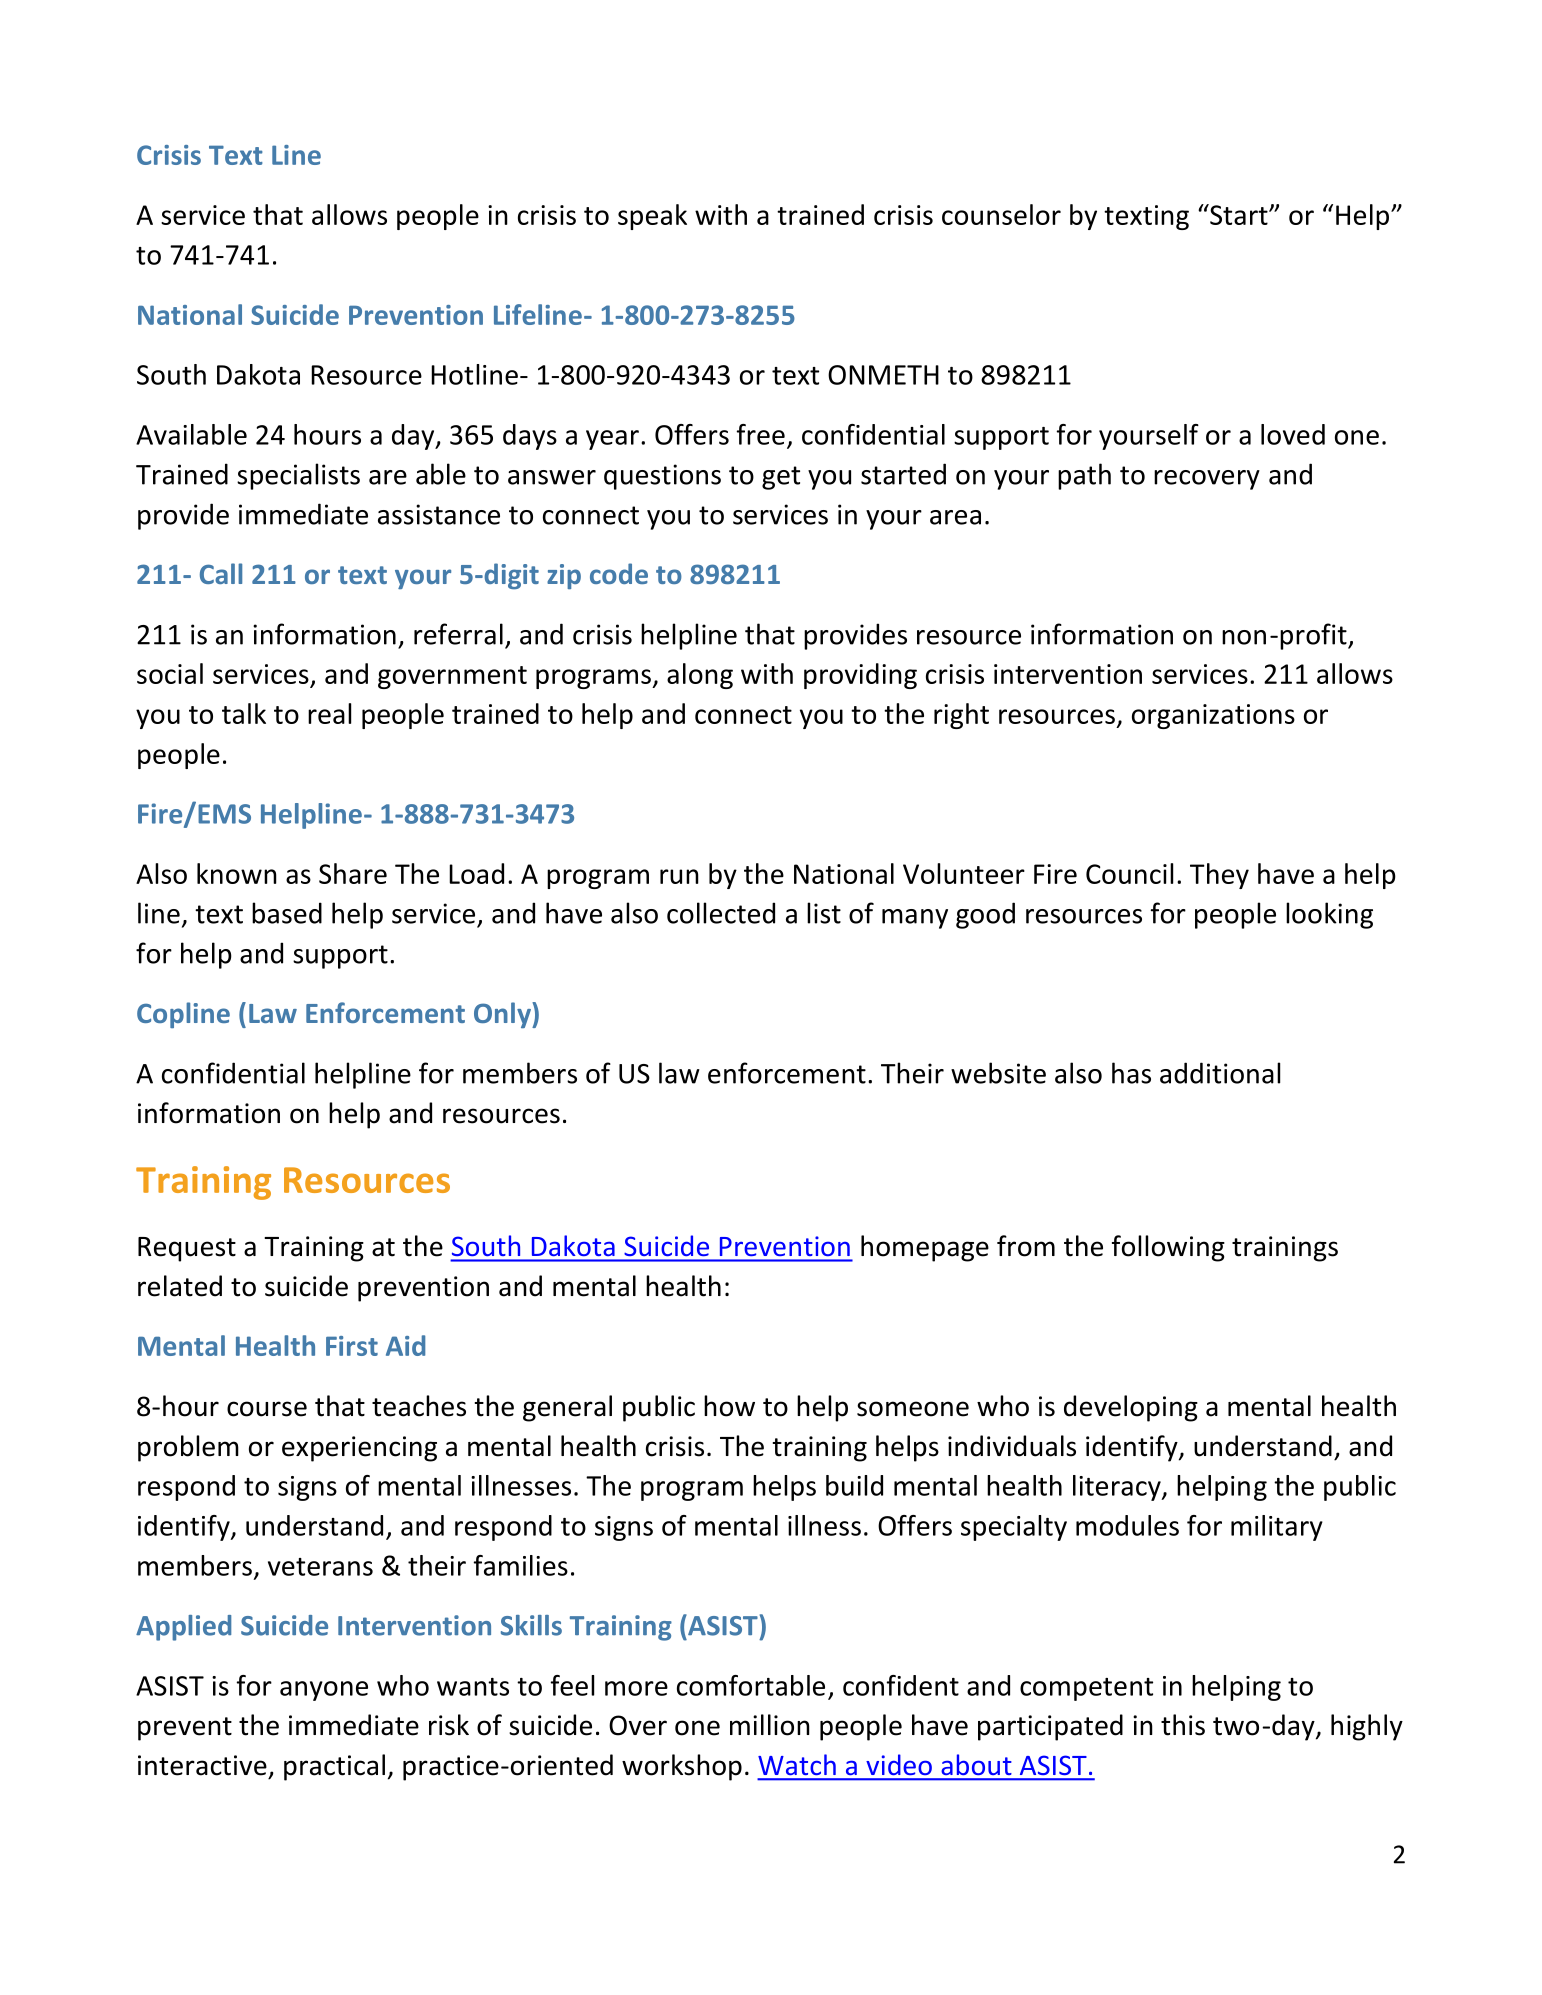 Image resolution: width=1542 pixels, height=1995 pixels. I want to click on this, so click(1183, 1725).
